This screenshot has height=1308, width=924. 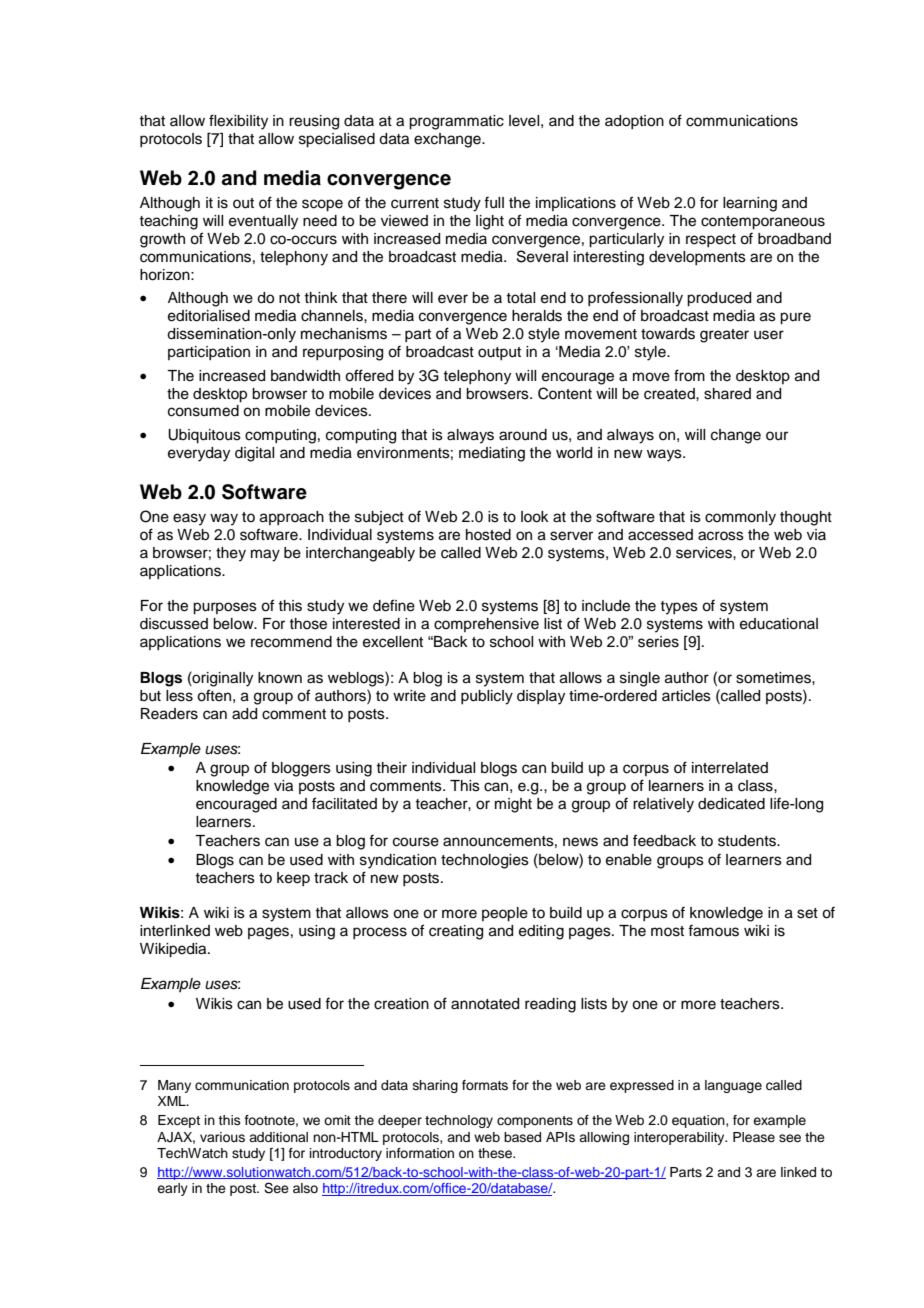 I want to click on programmatic, so click(x=456, y=122).
